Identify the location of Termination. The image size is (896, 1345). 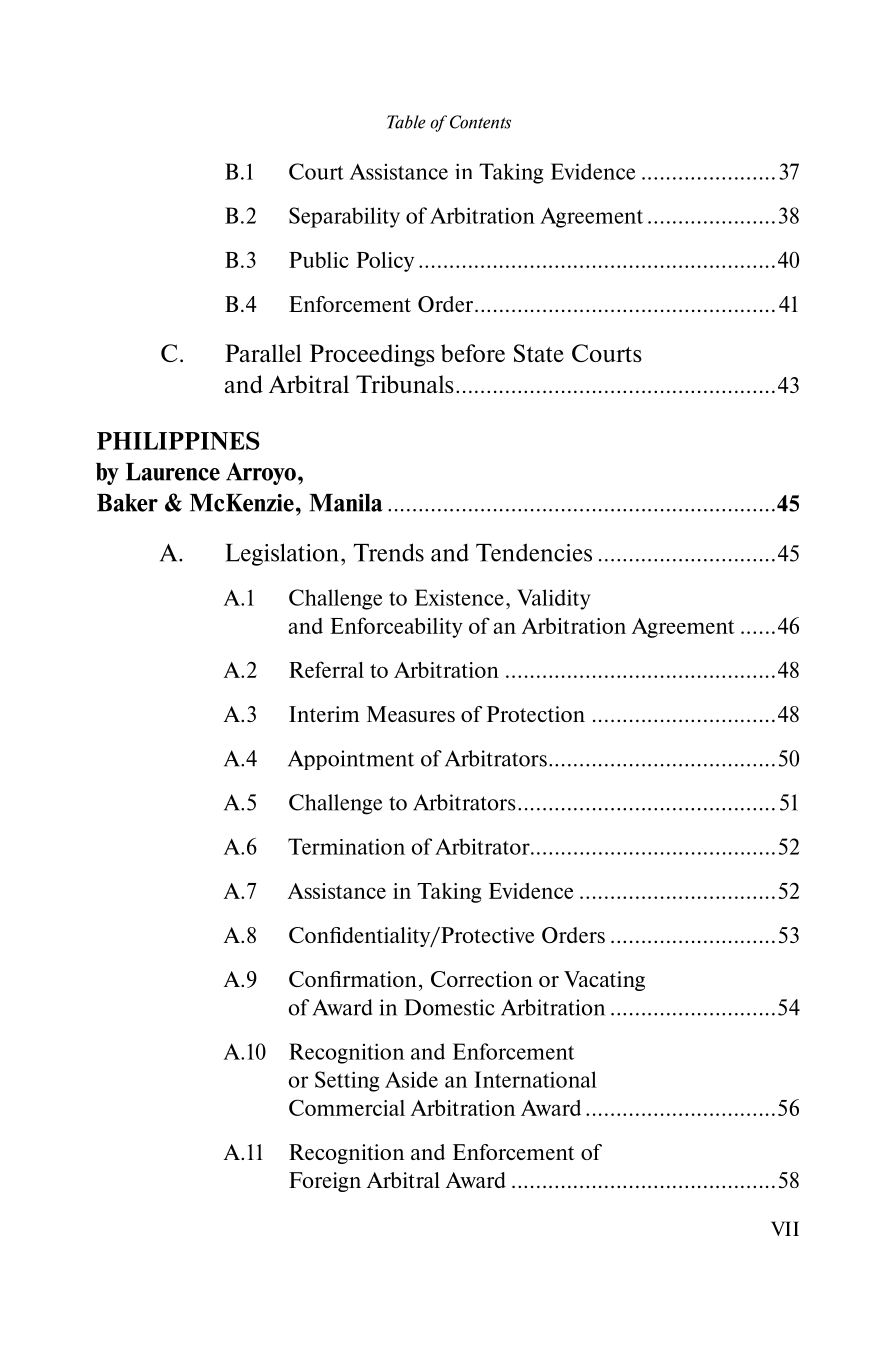
(346, 846).
